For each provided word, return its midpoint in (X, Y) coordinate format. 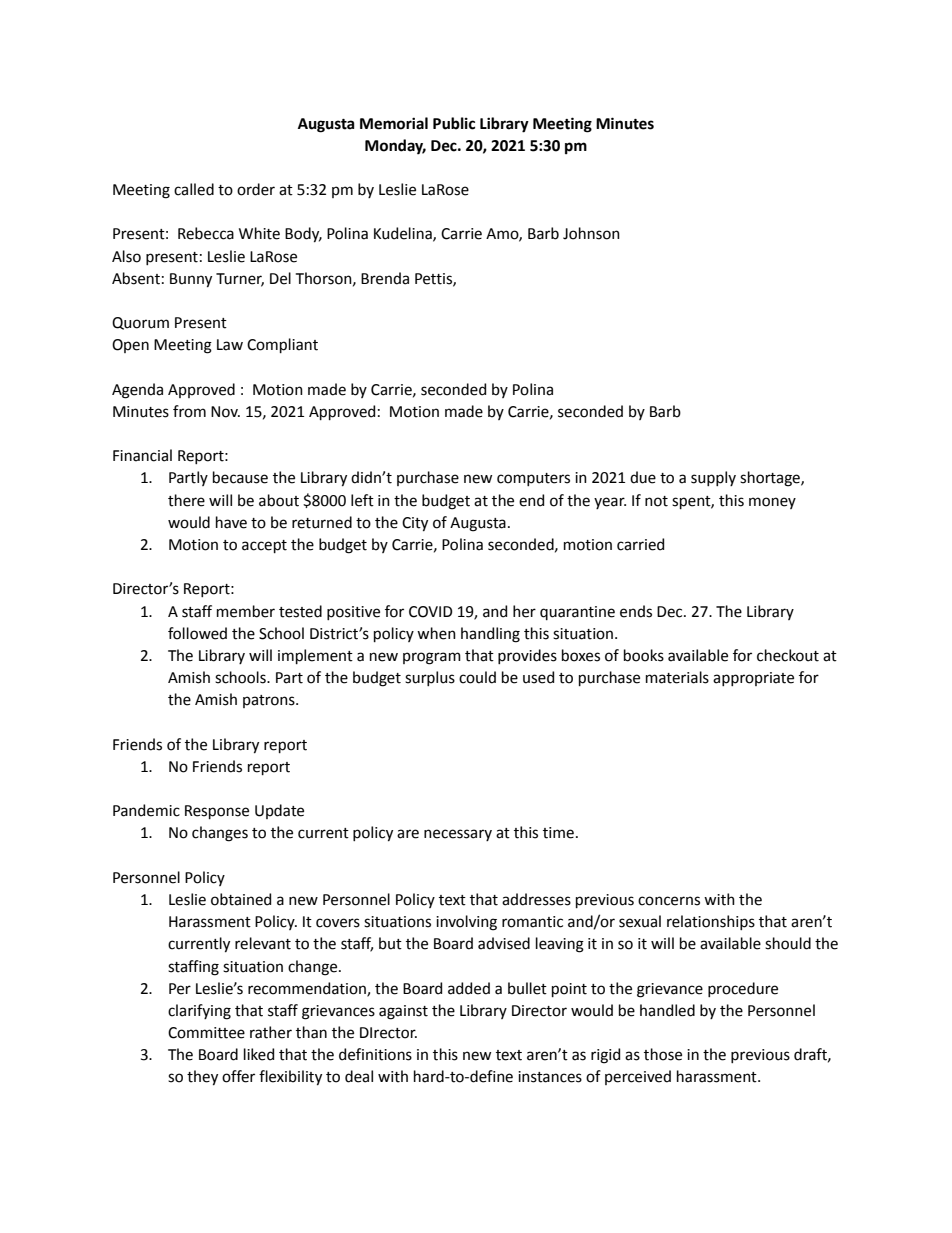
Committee (206, 1033)
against (403, 1012)
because (240, 477)
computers (533, 479)
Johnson (591, 233)
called (194, 189)
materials (677, 677)
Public (454, 123)
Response (217, 812)
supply (713, 478)
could (477, 677)
